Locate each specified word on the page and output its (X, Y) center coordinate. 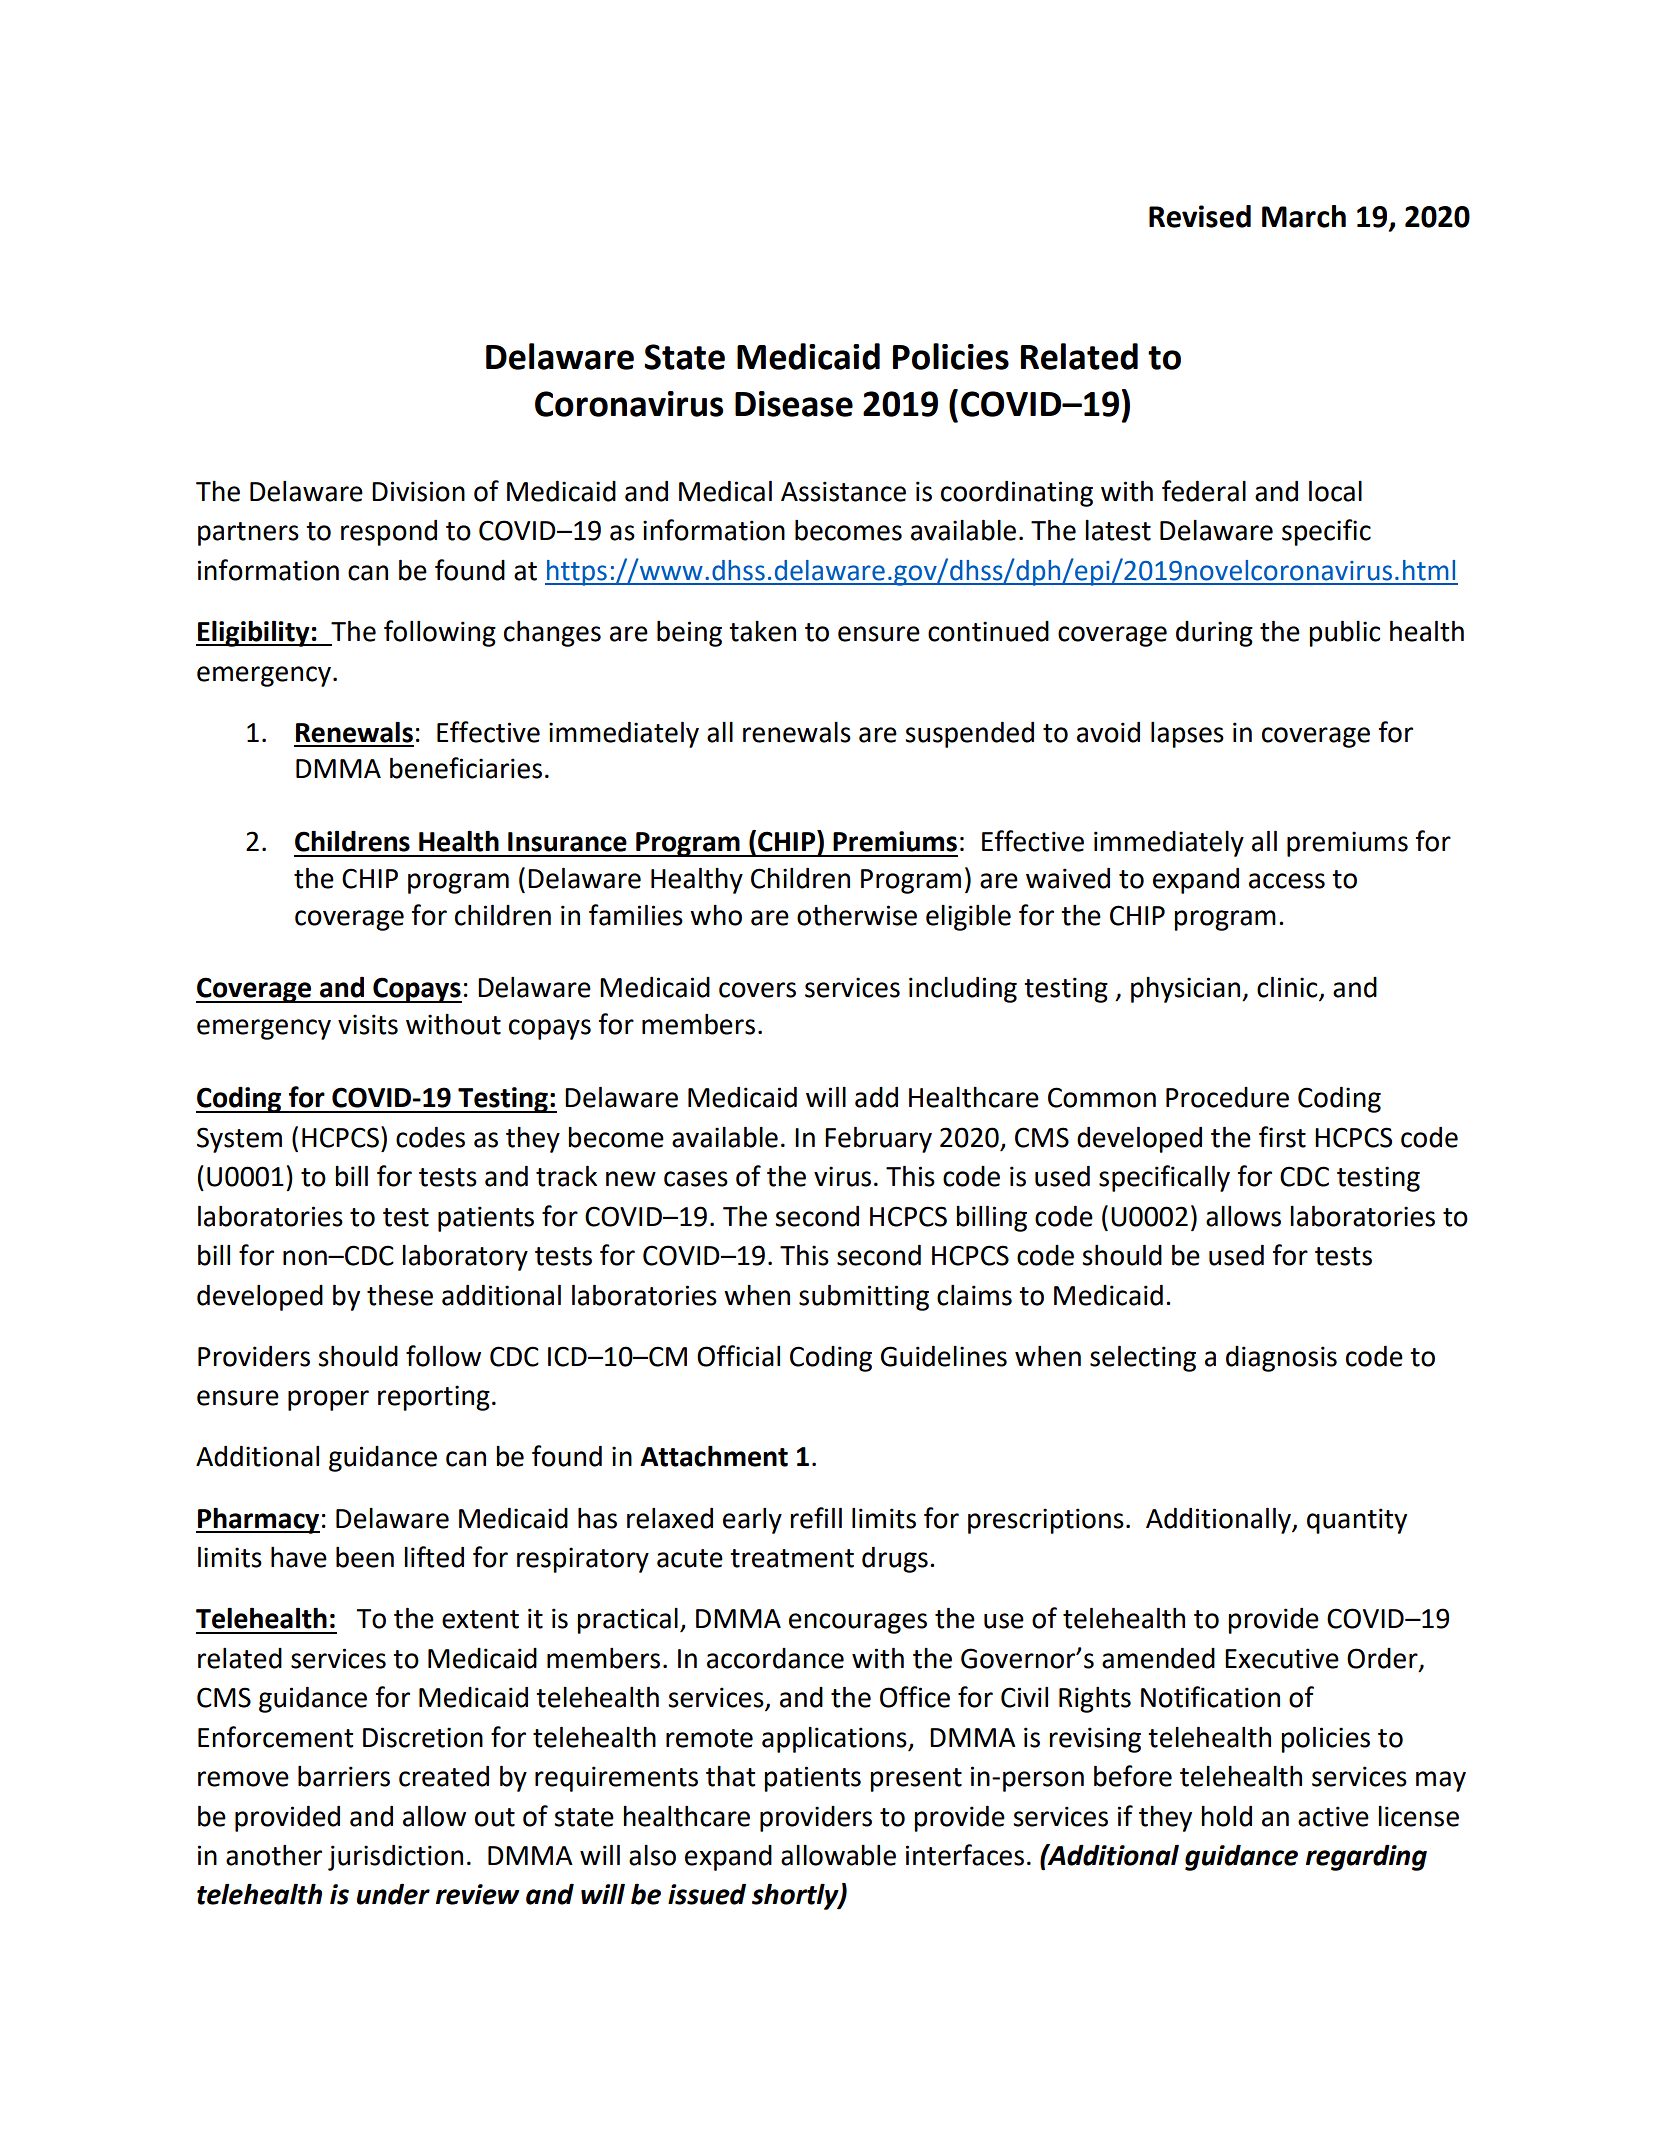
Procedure (1227, 1097)
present (916, 1780)
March (1304, 216)
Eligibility (254, 633)
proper (328, 1400)
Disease (794, 404)
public (1344, 633)
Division (418, 491)
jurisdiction (395, 1857)
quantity (1357, 1521)
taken (762, 631)
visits (368, 1024)
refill (816, 1518)
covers (757, 990)
